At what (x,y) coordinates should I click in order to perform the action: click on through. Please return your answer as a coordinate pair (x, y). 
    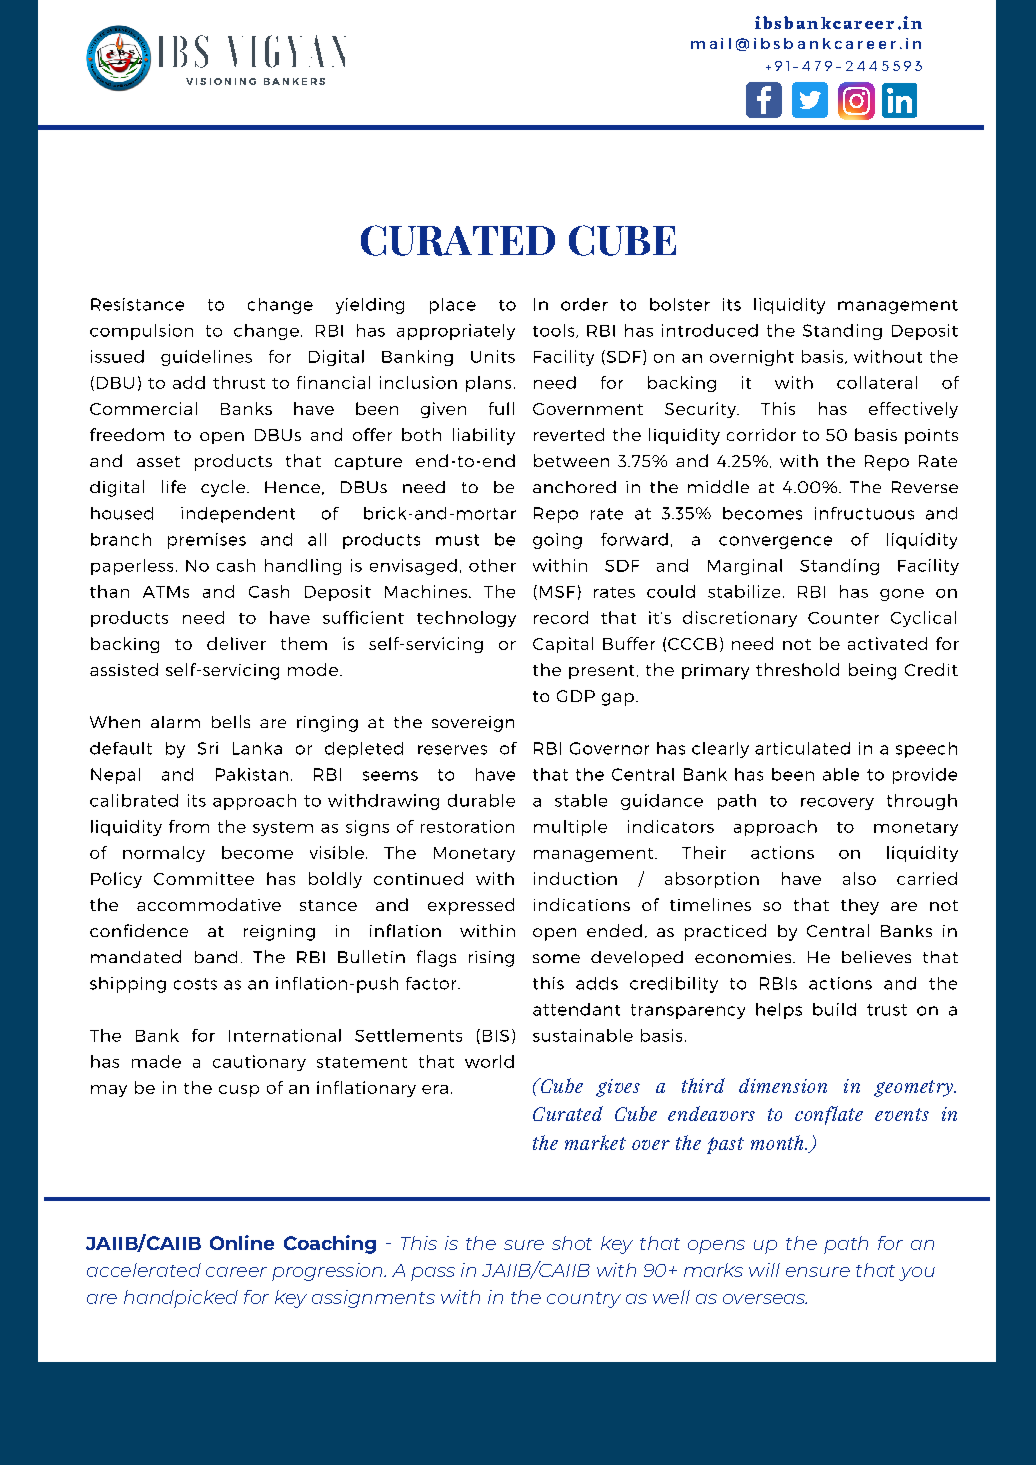
    Looking at the image, I should click on (922, 802).
